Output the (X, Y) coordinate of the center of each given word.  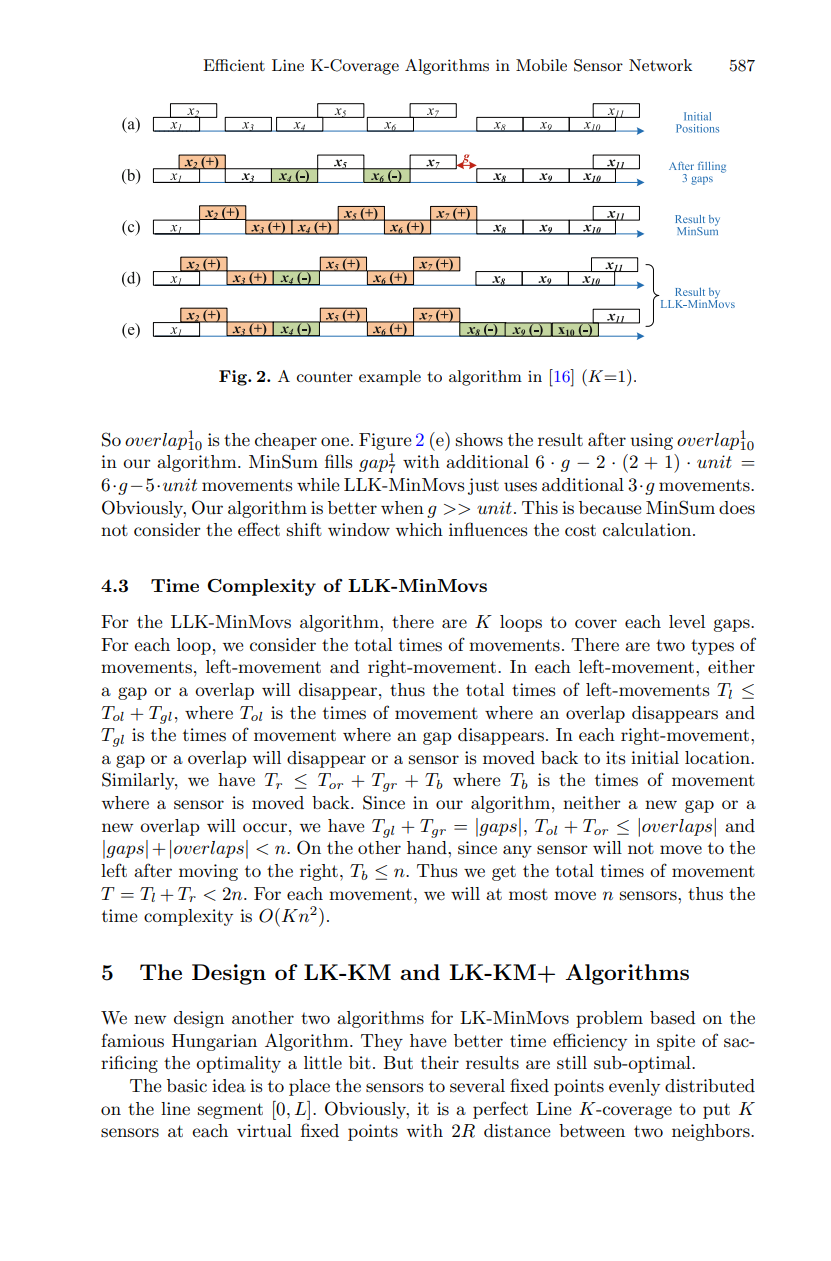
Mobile (541, 65)
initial (655, 757)
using (651, 441)
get (504, 873)
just (483, 486)
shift (304, 529)
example (390, 378)
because (610, 508)
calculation (648, 530)
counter (325, 376)
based (673, 1018)
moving (208, 872)
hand (428, 847)
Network (660, 65)
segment (230, 1111)
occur (265, 827)
